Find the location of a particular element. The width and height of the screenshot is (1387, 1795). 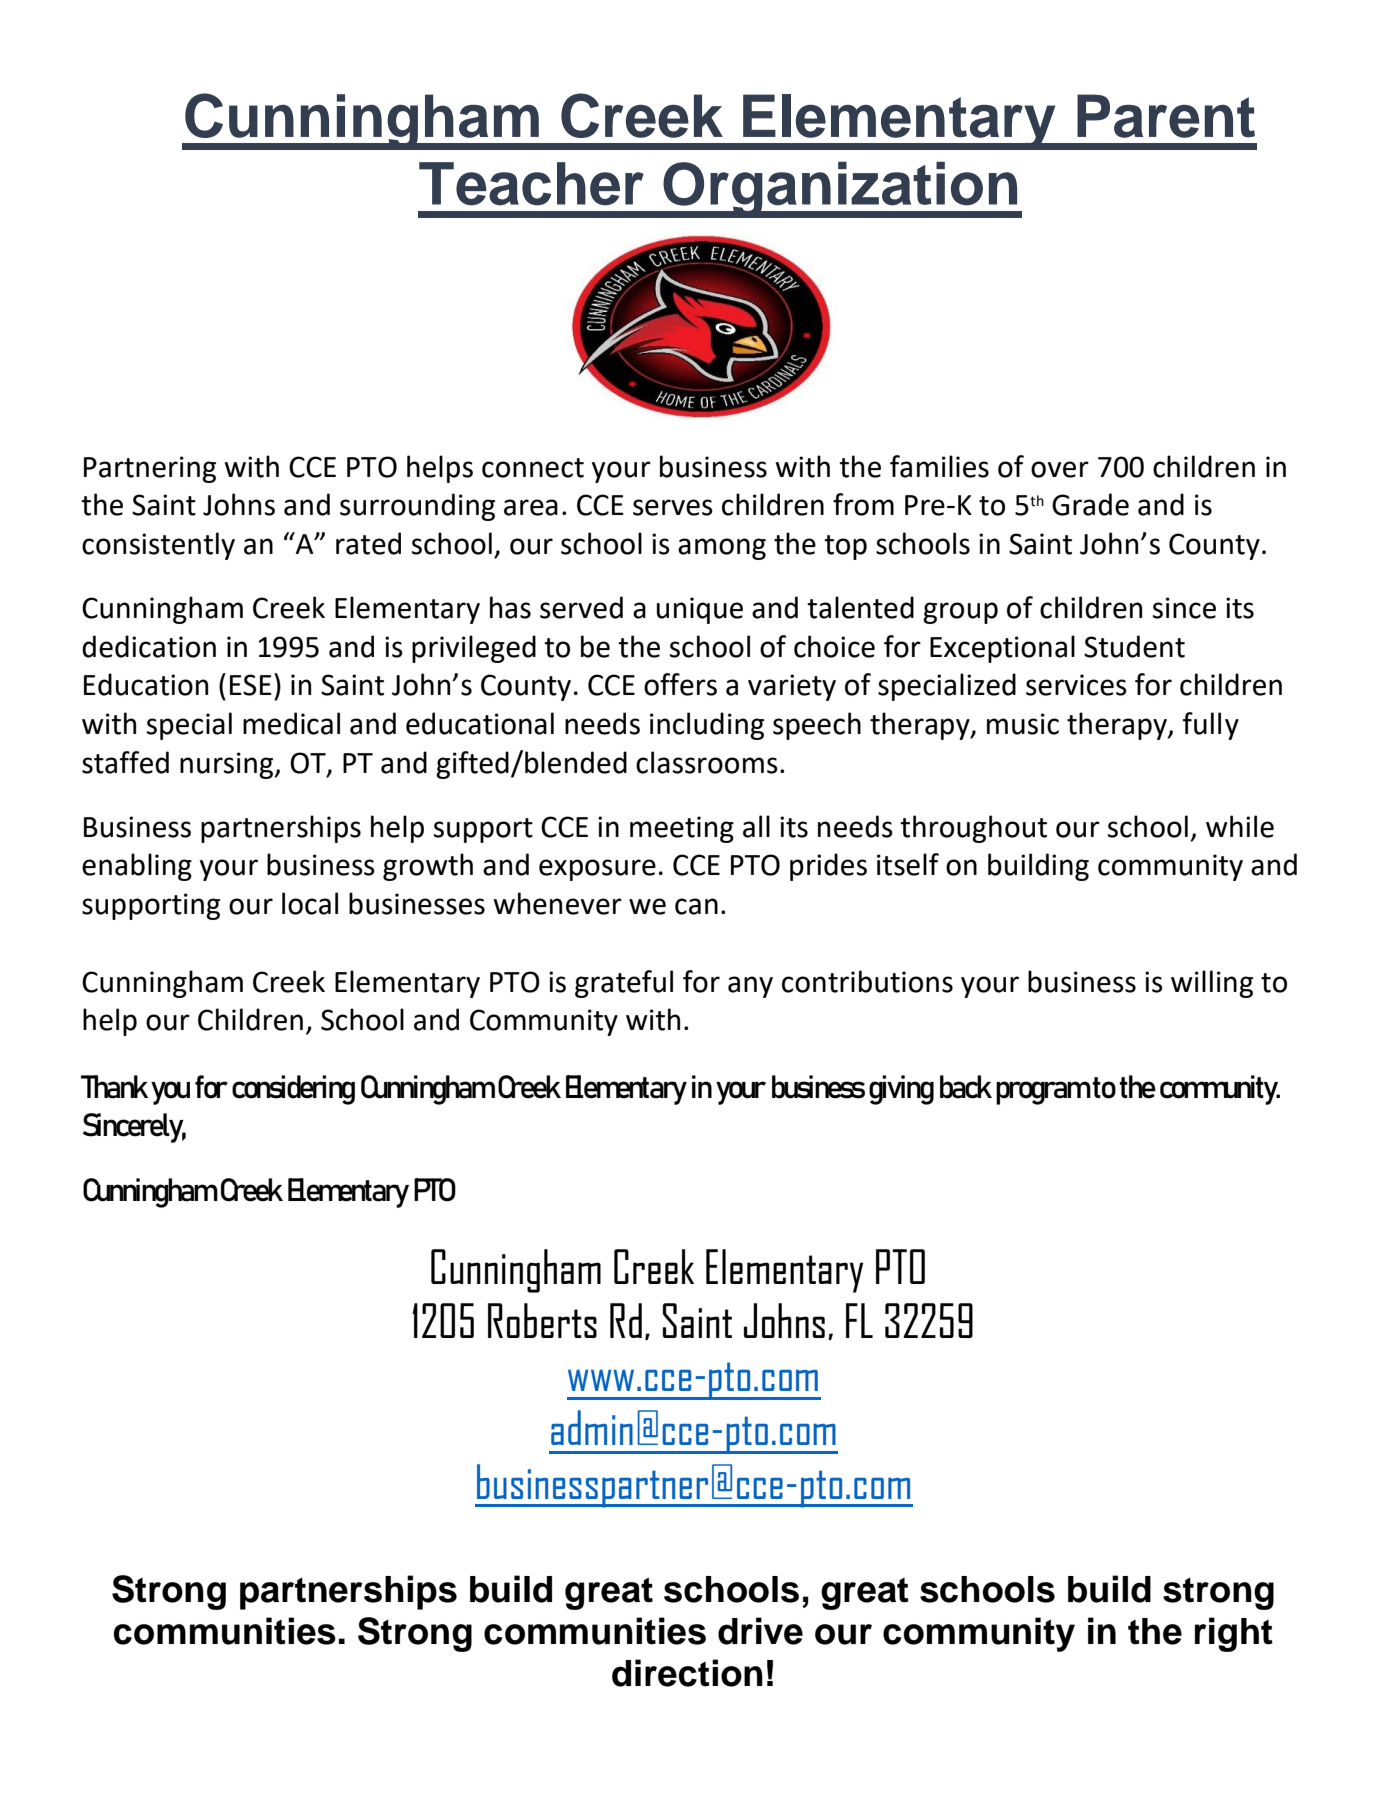

can is located at coordinates (696, 906).
